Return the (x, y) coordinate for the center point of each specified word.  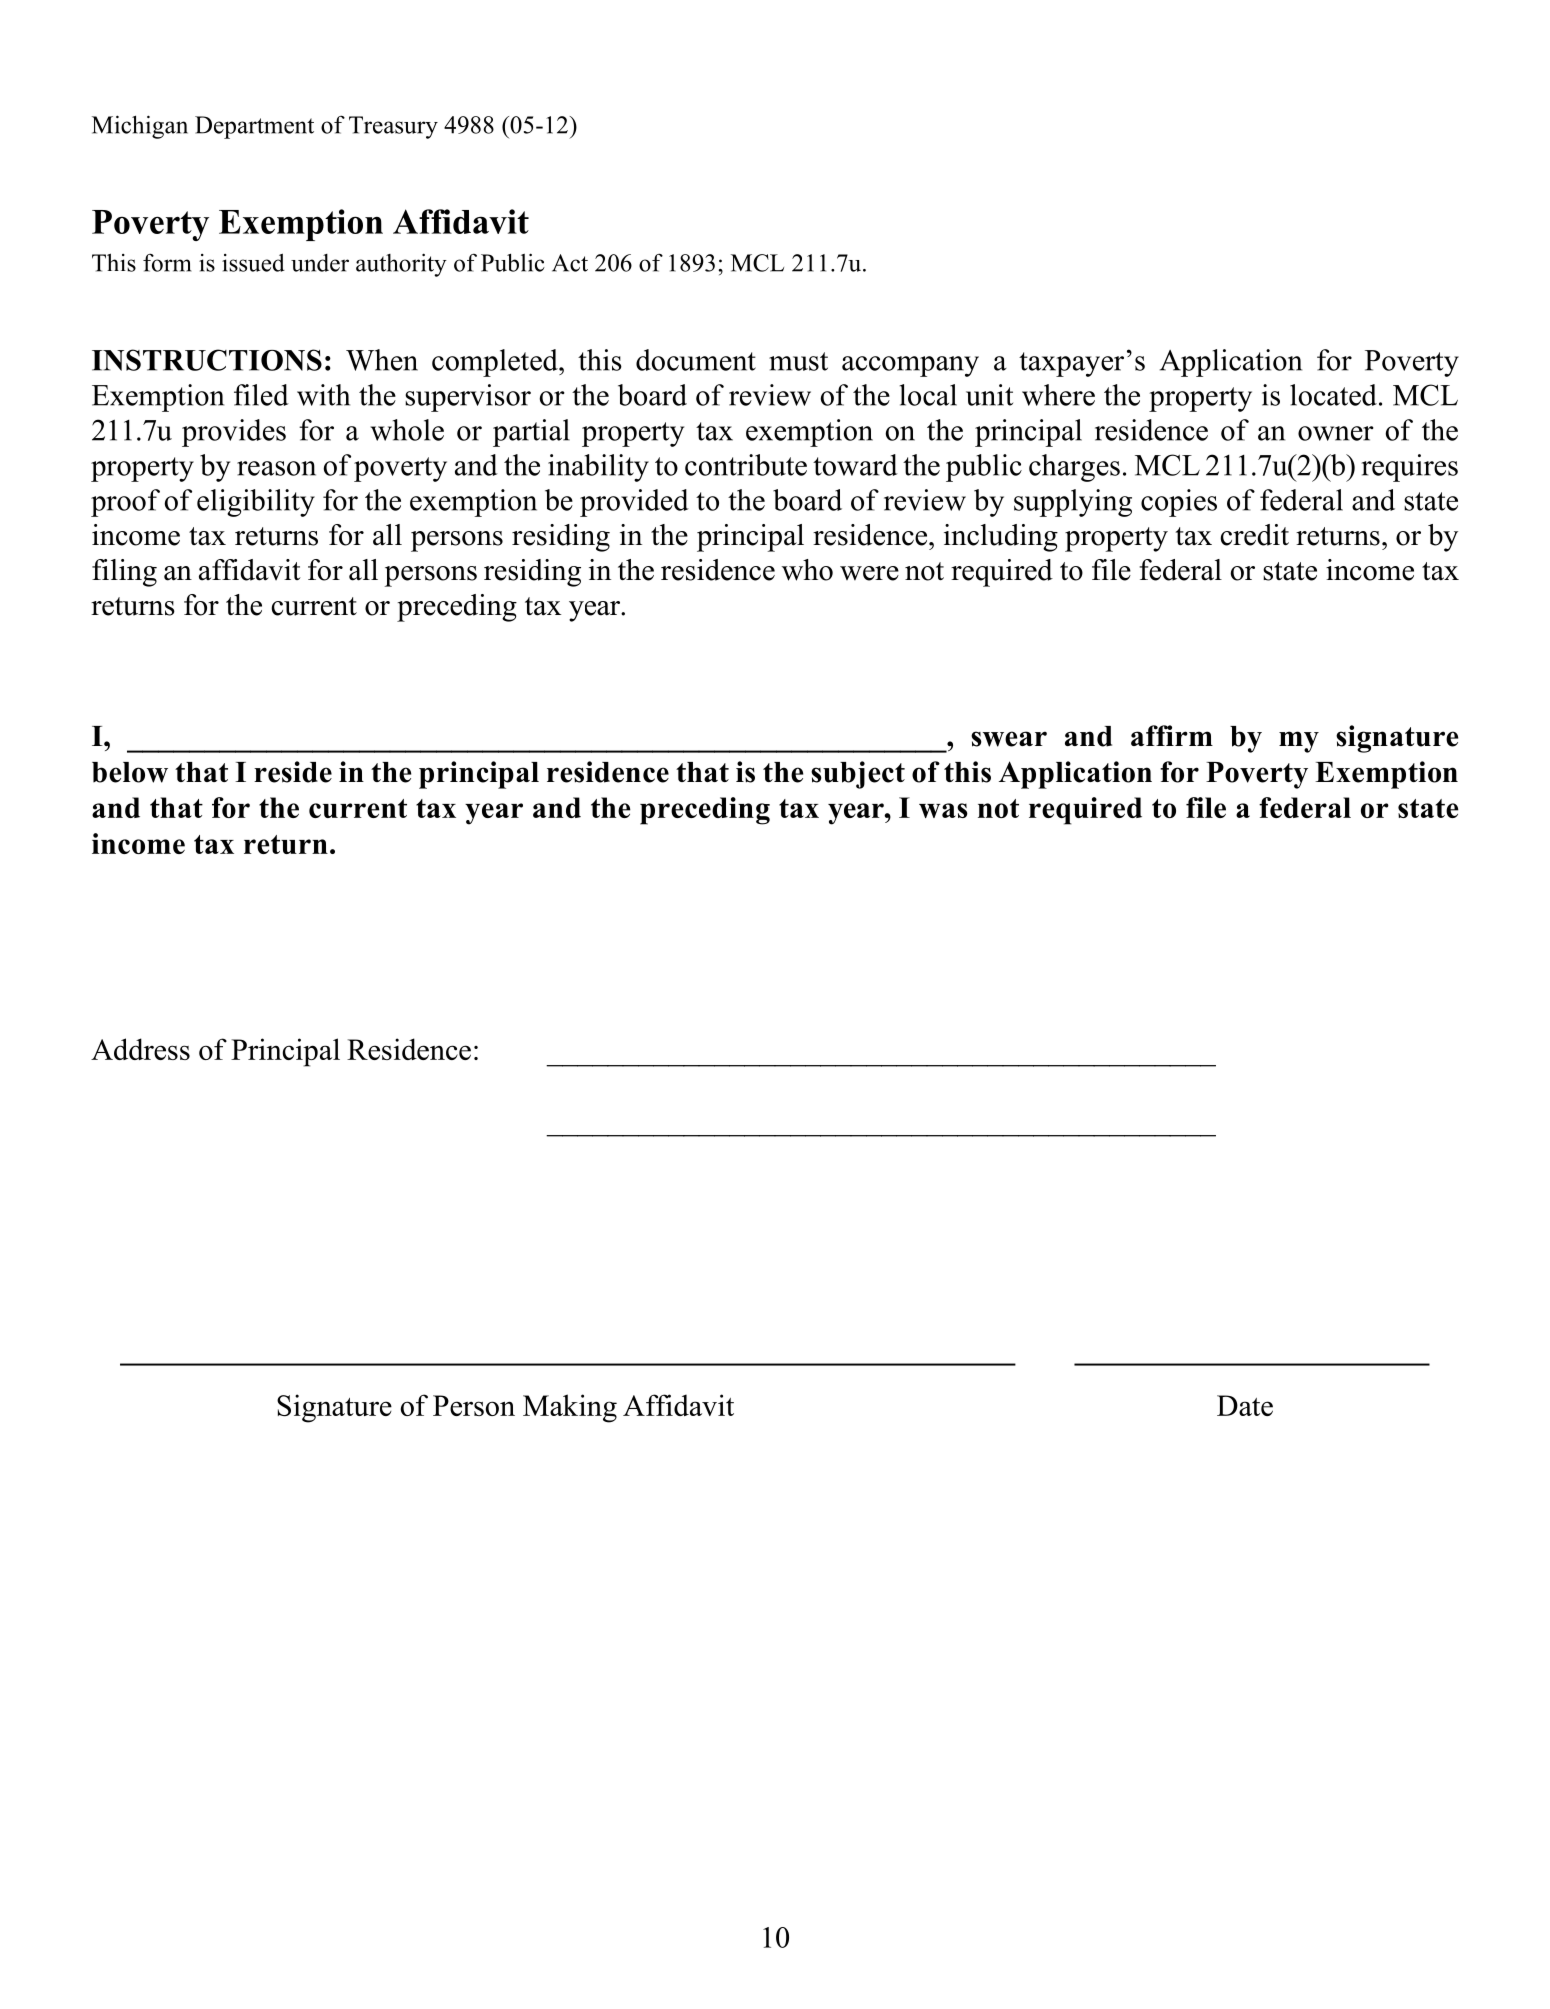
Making (570, 1408)
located (1333, 395)
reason (276, 468)
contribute (746, 465)
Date (1245, 1405)
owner (1336, 433)
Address (140, 1049)
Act (570, 263)
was (943, 810)
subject (858, 775)
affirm (1172, 735)
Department (254, 127)
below (130, 772)
